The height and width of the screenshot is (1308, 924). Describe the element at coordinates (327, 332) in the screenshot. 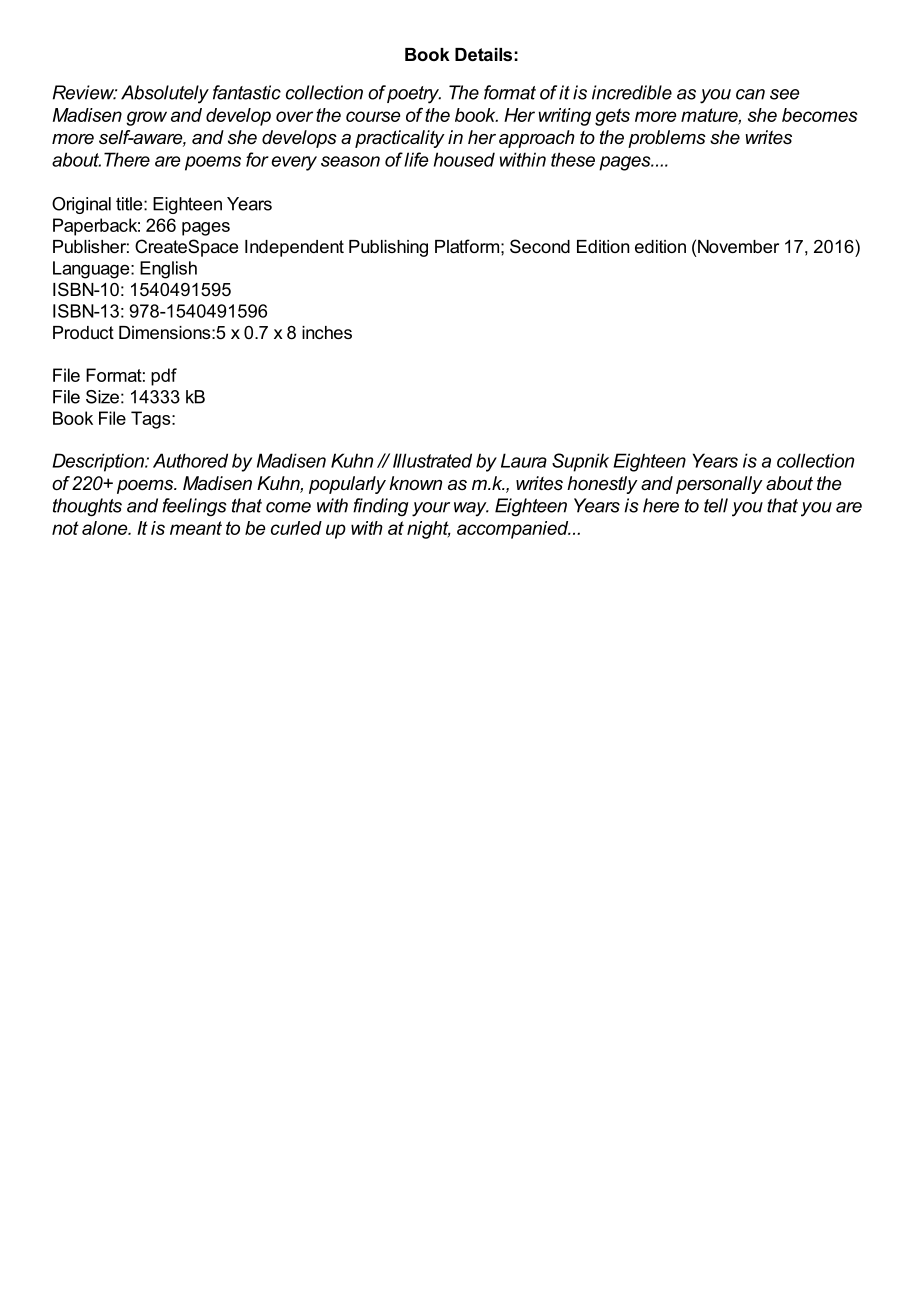

I see `inches` at that location.
